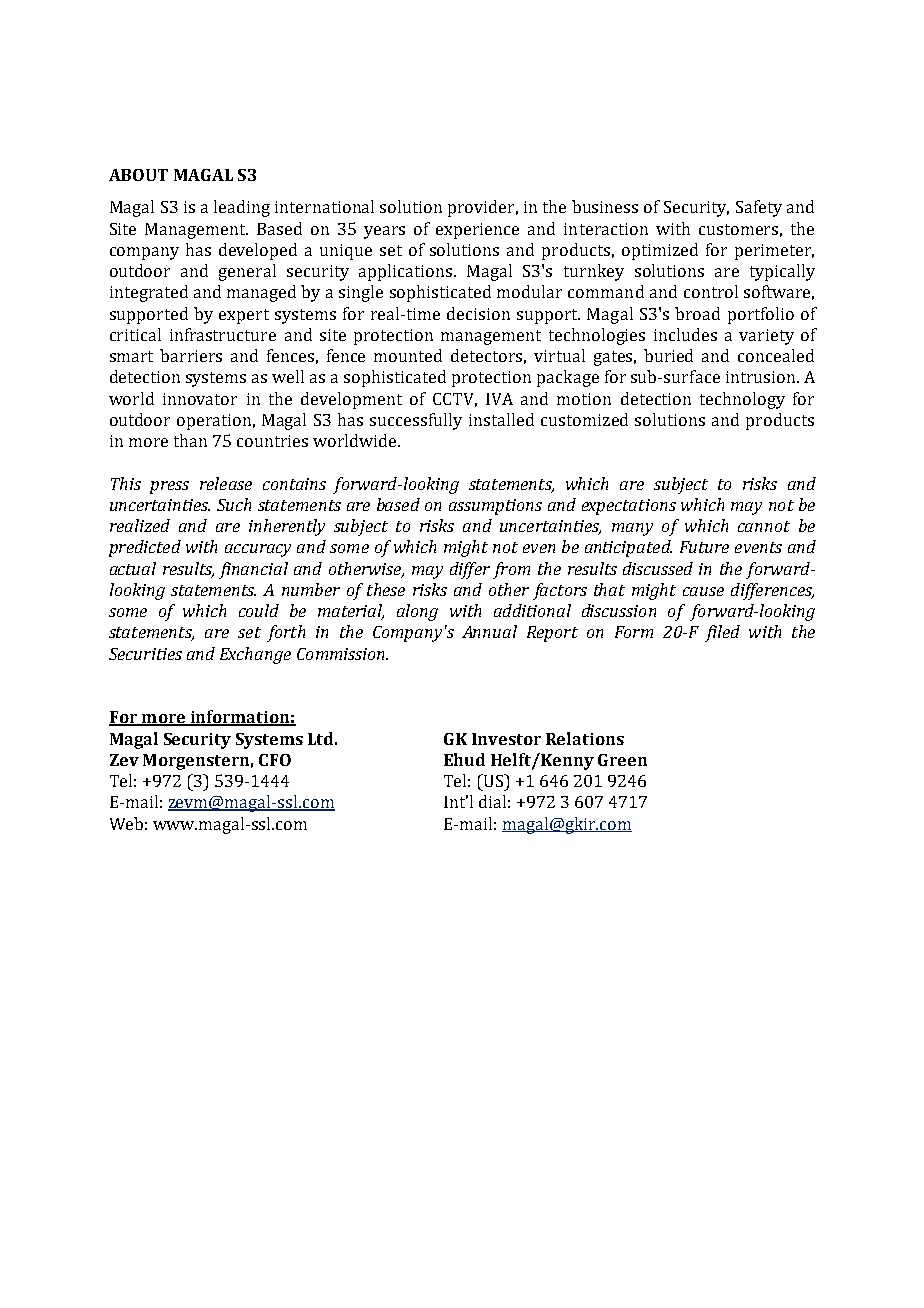 This screenshot has height=1308, width=924. What do you see at coordinates (478, 313) in the screenshot?
I see `decision` at bounding box center [478, 313].
